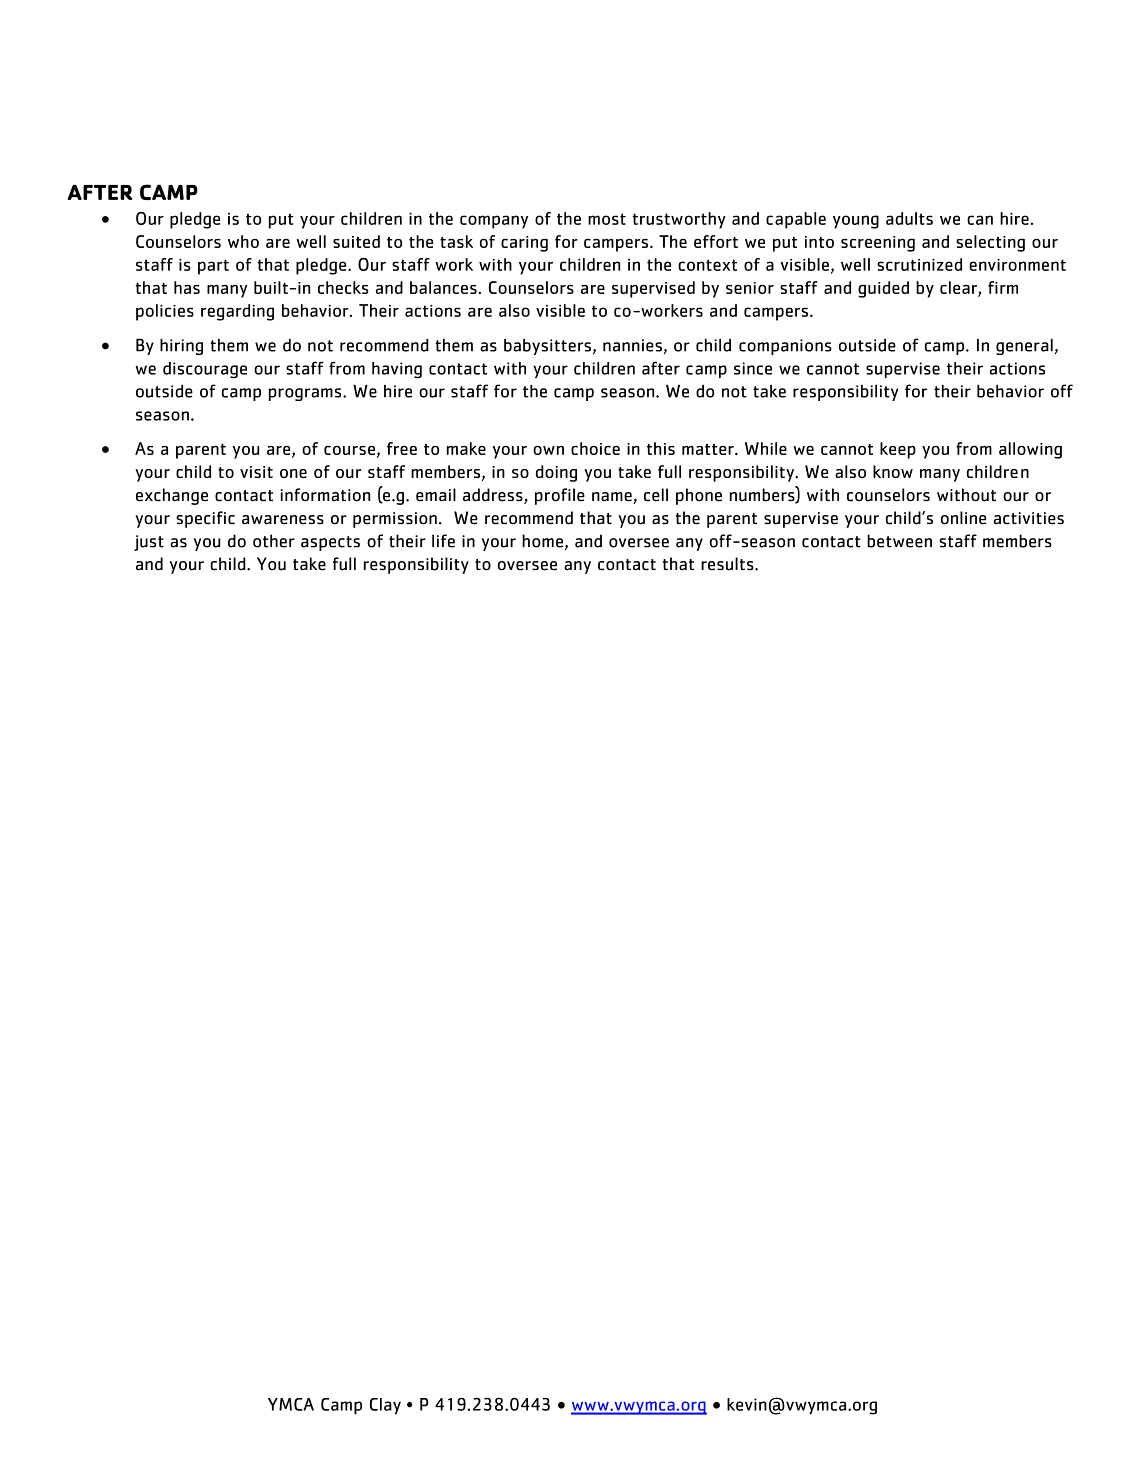 The height and width of the document is (1482, 1146). I want to click on activities, so click(1029, 518).
